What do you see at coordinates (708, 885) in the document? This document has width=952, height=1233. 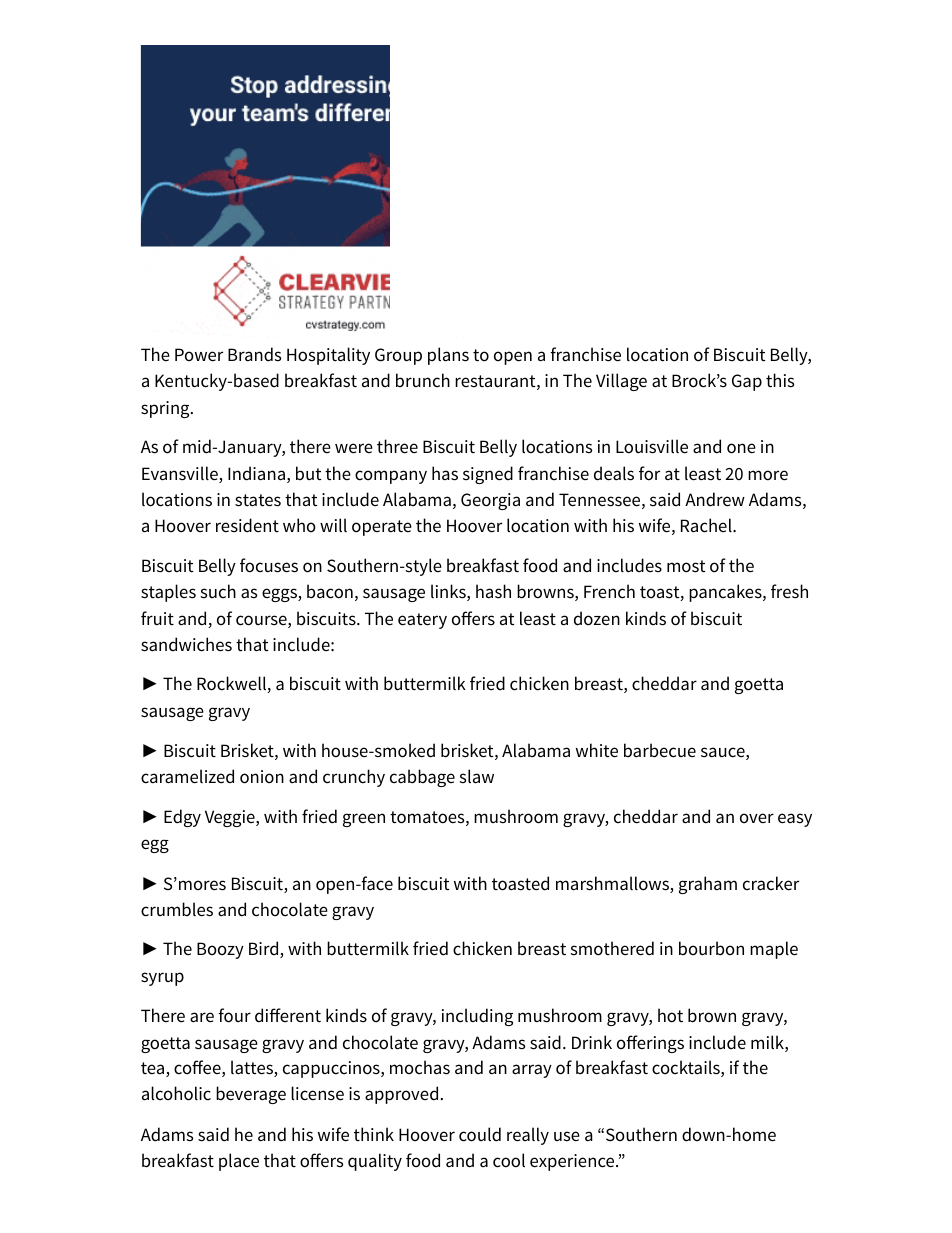 I see `graham` at bounding box center [708, 885].
